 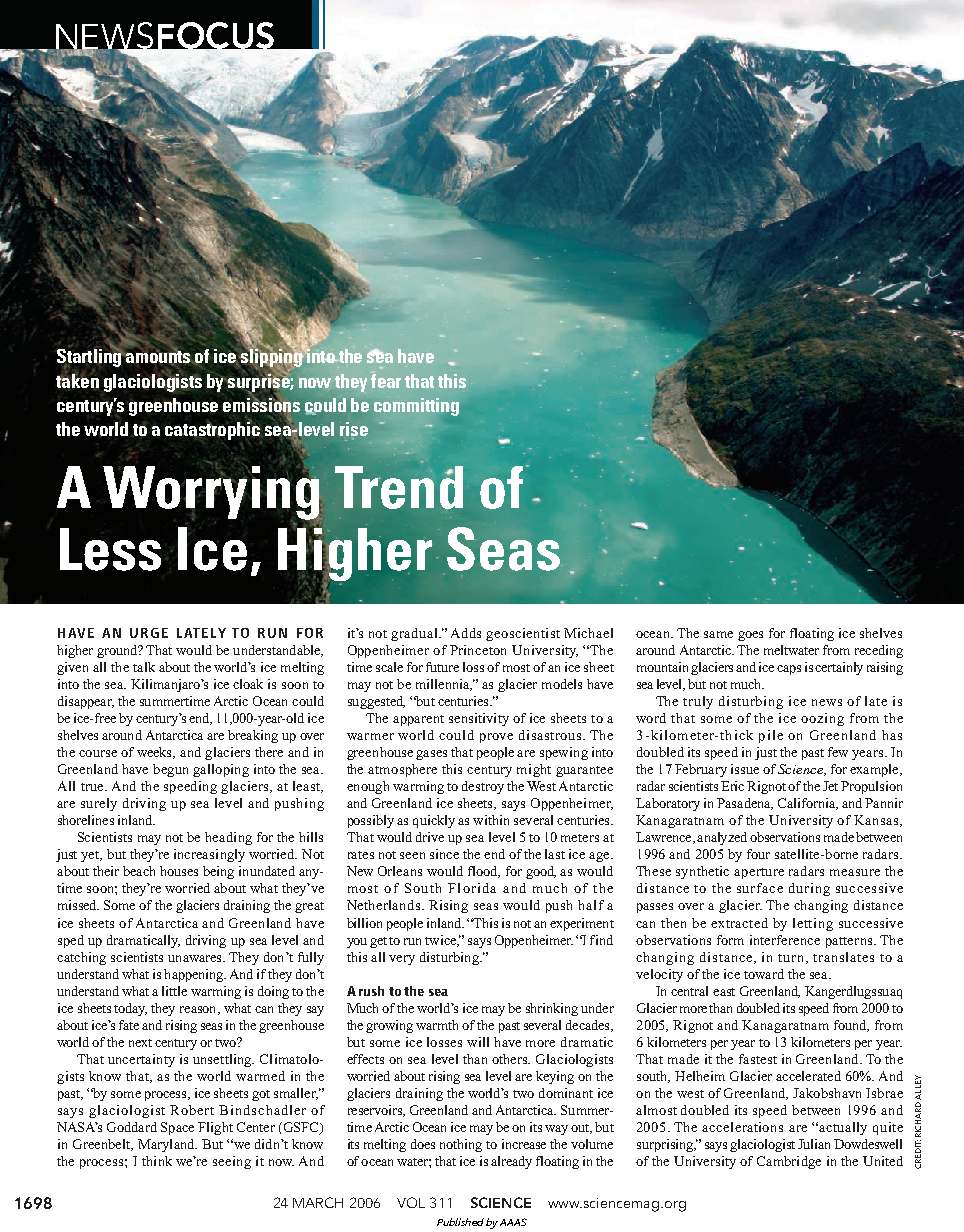 What do you see at coordinates (157, 1161) in the screenshot?
I see `think` at bounding box center [157, 1161].
